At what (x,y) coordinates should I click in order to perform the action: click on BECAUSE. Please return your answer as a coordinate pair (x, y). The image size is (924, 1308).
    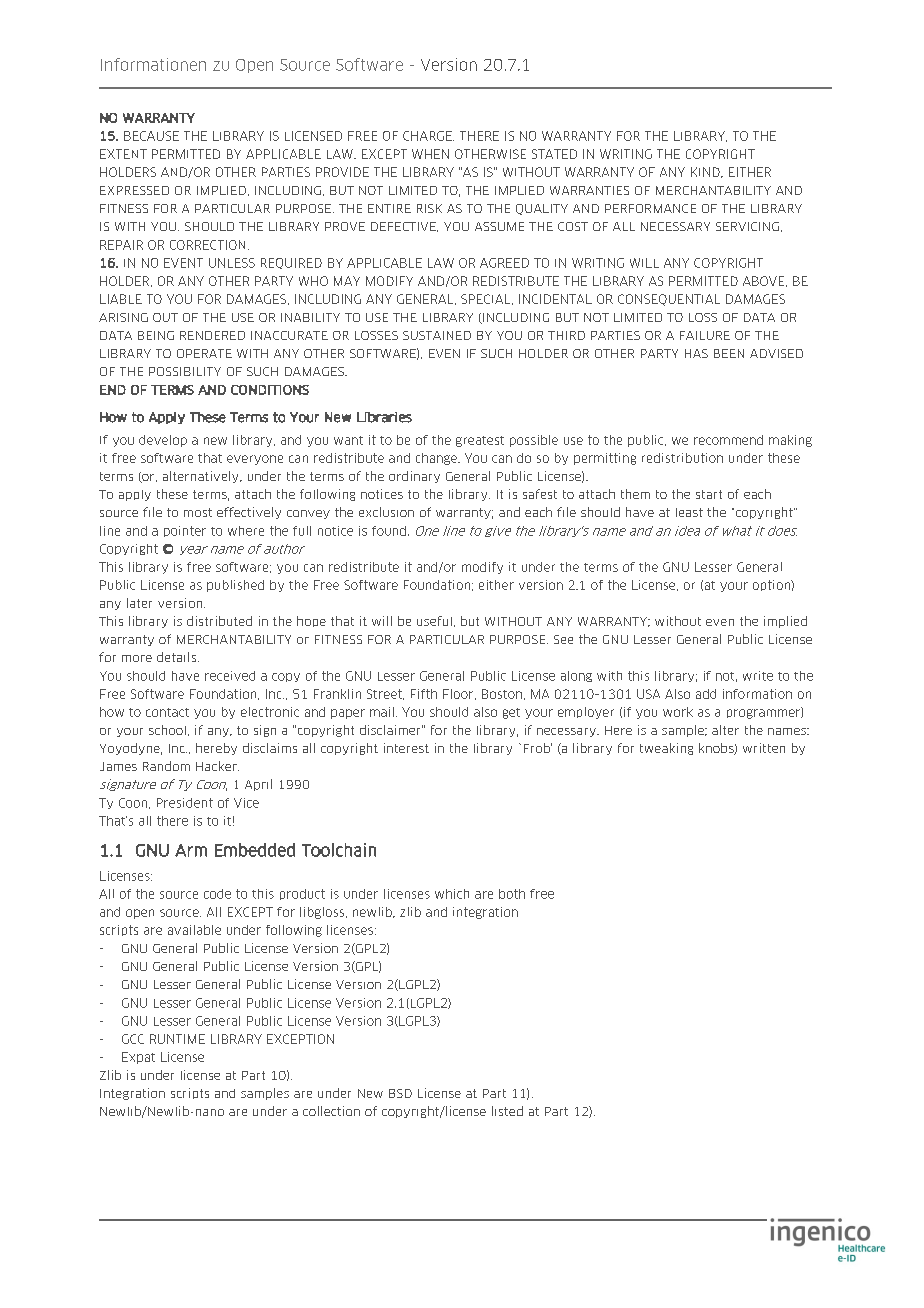
    Looking at the image, I should click on (151, 136).
